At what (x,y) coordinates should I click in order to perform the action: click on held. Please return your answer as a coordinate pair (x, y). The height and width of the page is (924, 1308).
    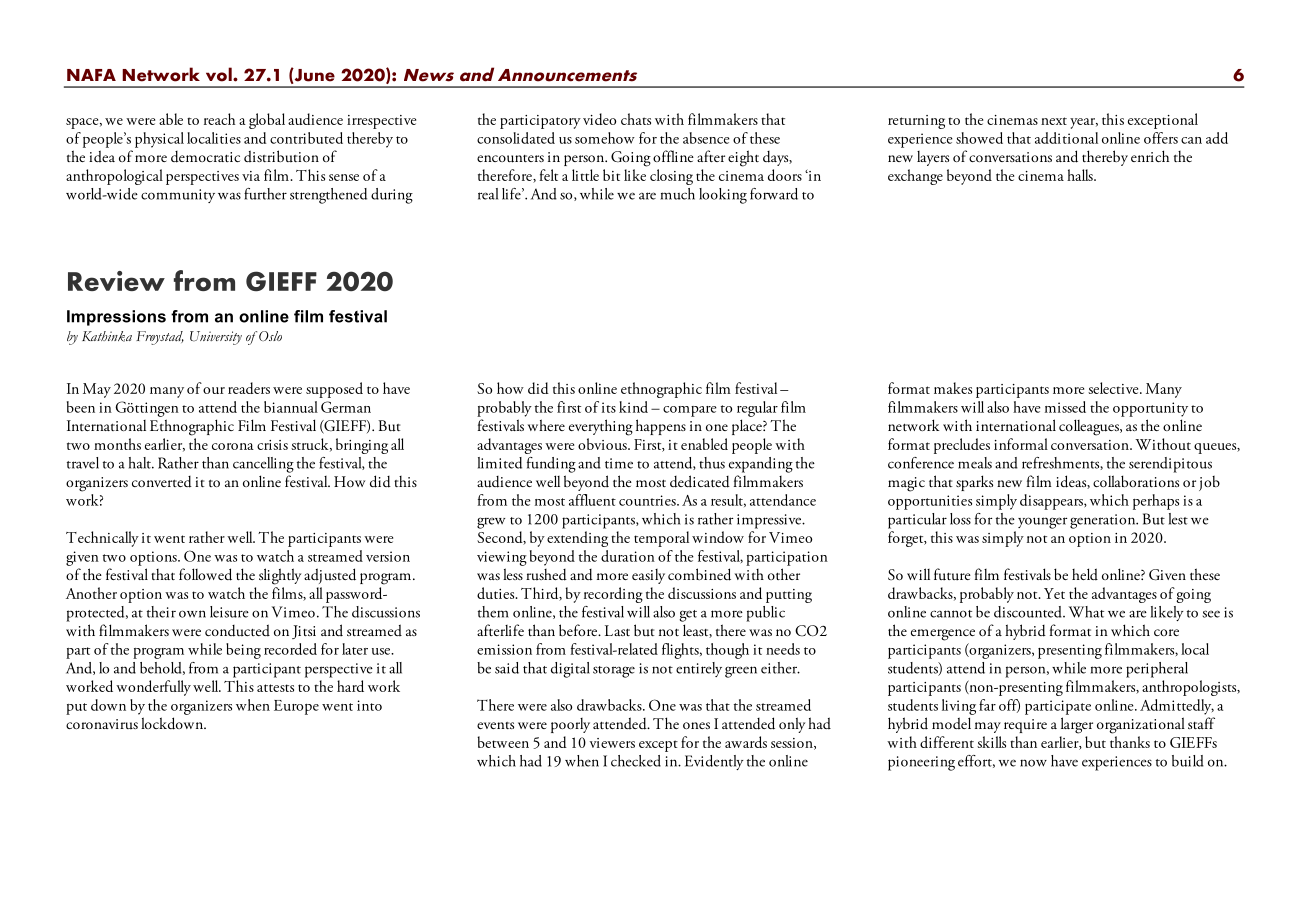
    Looking at the image, I should click on (1085, 574).
